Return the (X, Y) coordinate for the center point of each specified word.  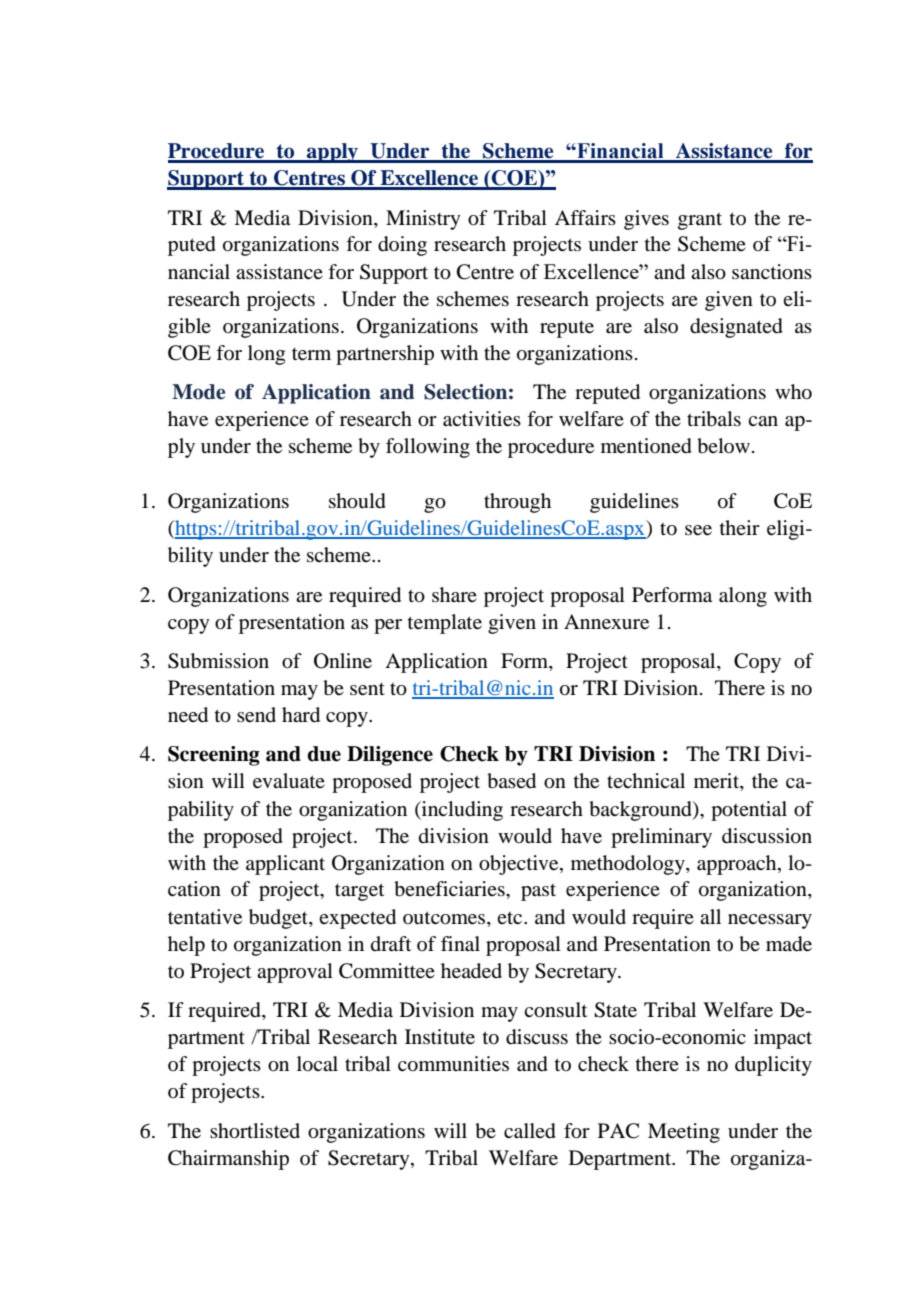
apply (333, 153)
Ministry (423, 220)
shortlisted (255, 1131)
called (530, 1131)
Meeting (684, 1133)
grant (700, 221)
